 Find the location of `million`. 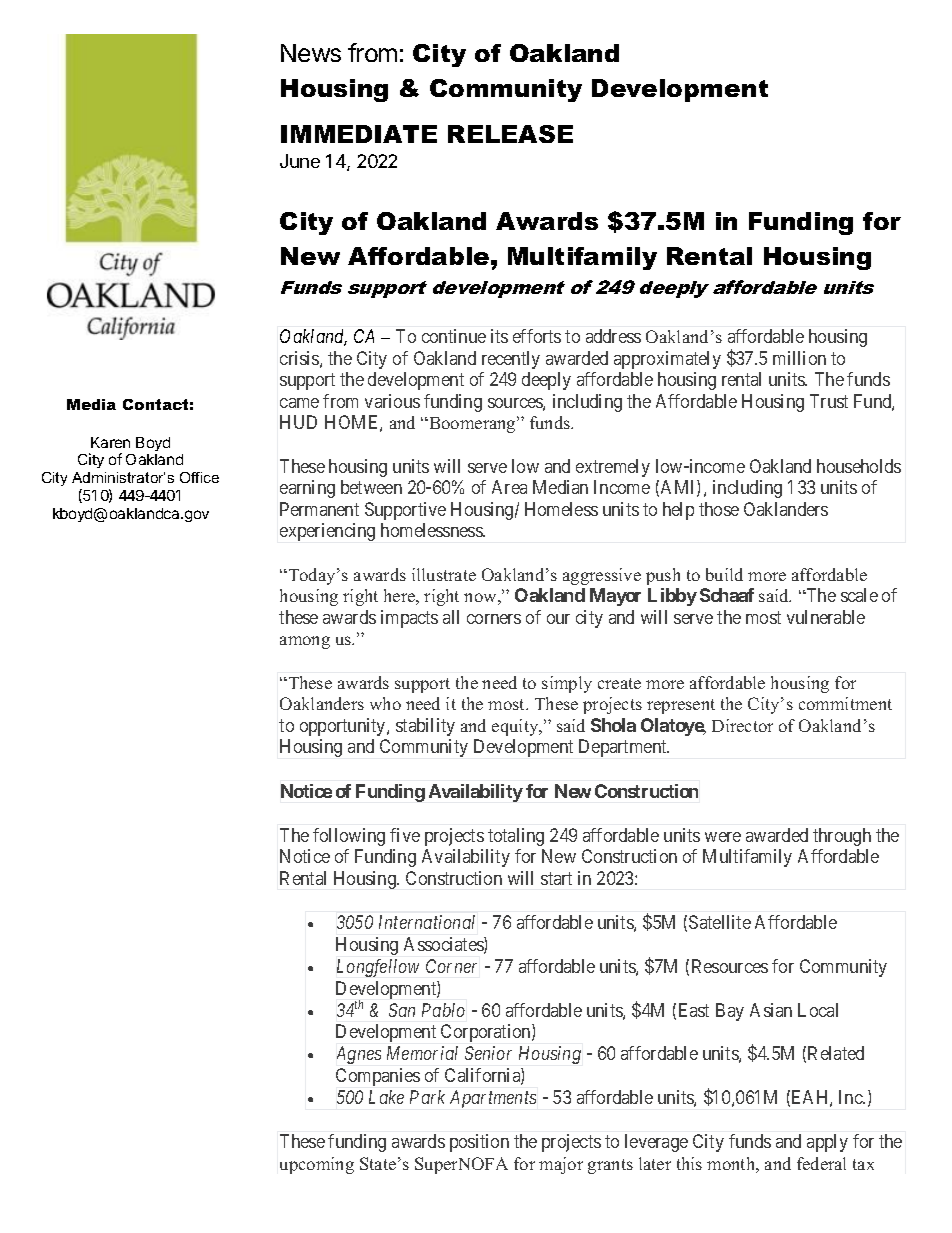

million is located at coordinates (799, 358).
